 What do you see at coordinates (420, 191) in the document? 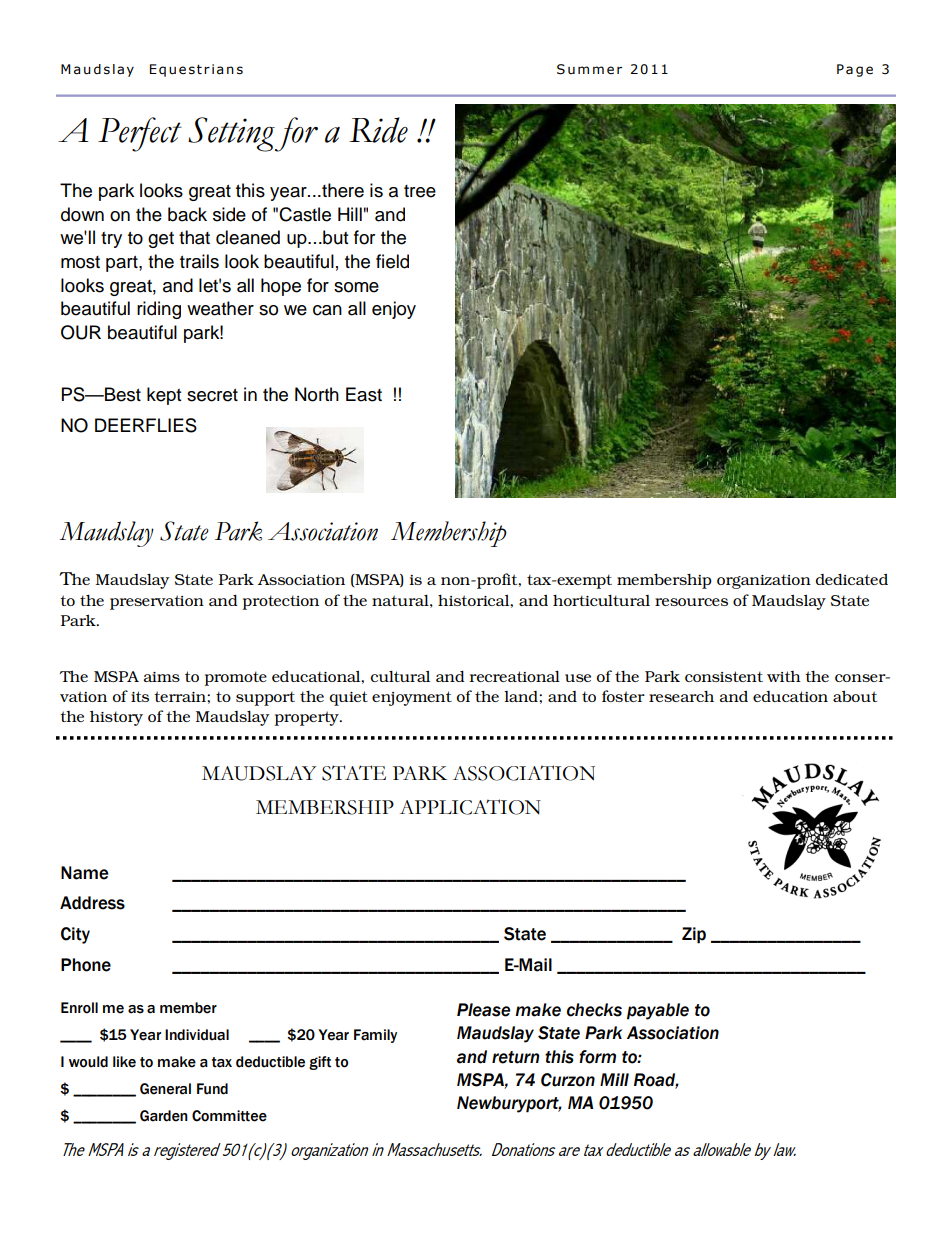
I see `tree` at bounding box center [420, 191].
